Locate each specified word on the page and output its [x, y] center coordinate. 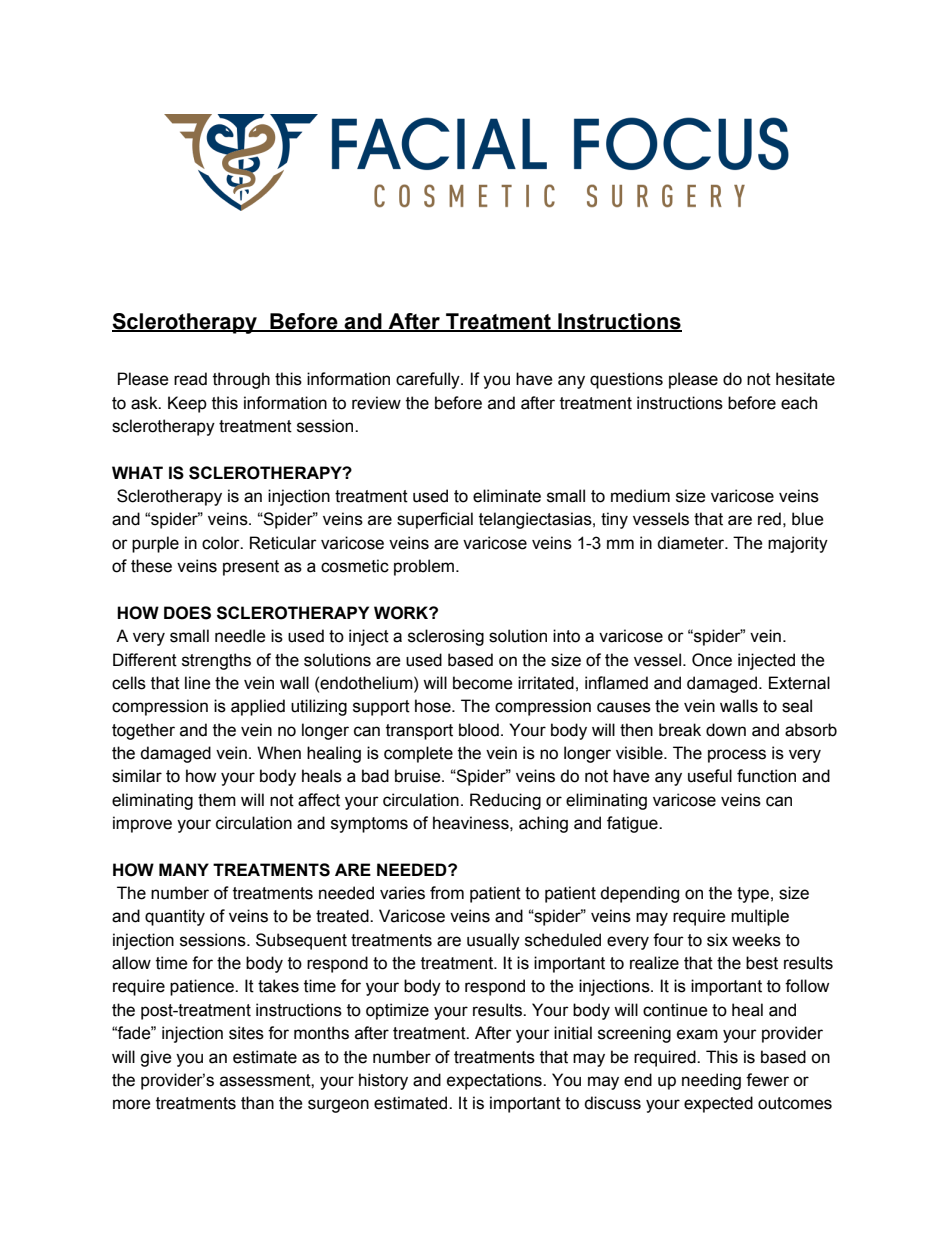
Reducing [505, 801]
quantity [175, 917]
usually [493, 941]
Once [712, 660]
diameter [692, 543]
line [198, 683]
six [717, 940]
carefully [429, 380]
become [483, 683]
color [222, 543]
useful [710, 776]
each [799, 403]
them [217, 800]
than [257, 1103]
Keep [187, 404]
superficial [435, 520]
